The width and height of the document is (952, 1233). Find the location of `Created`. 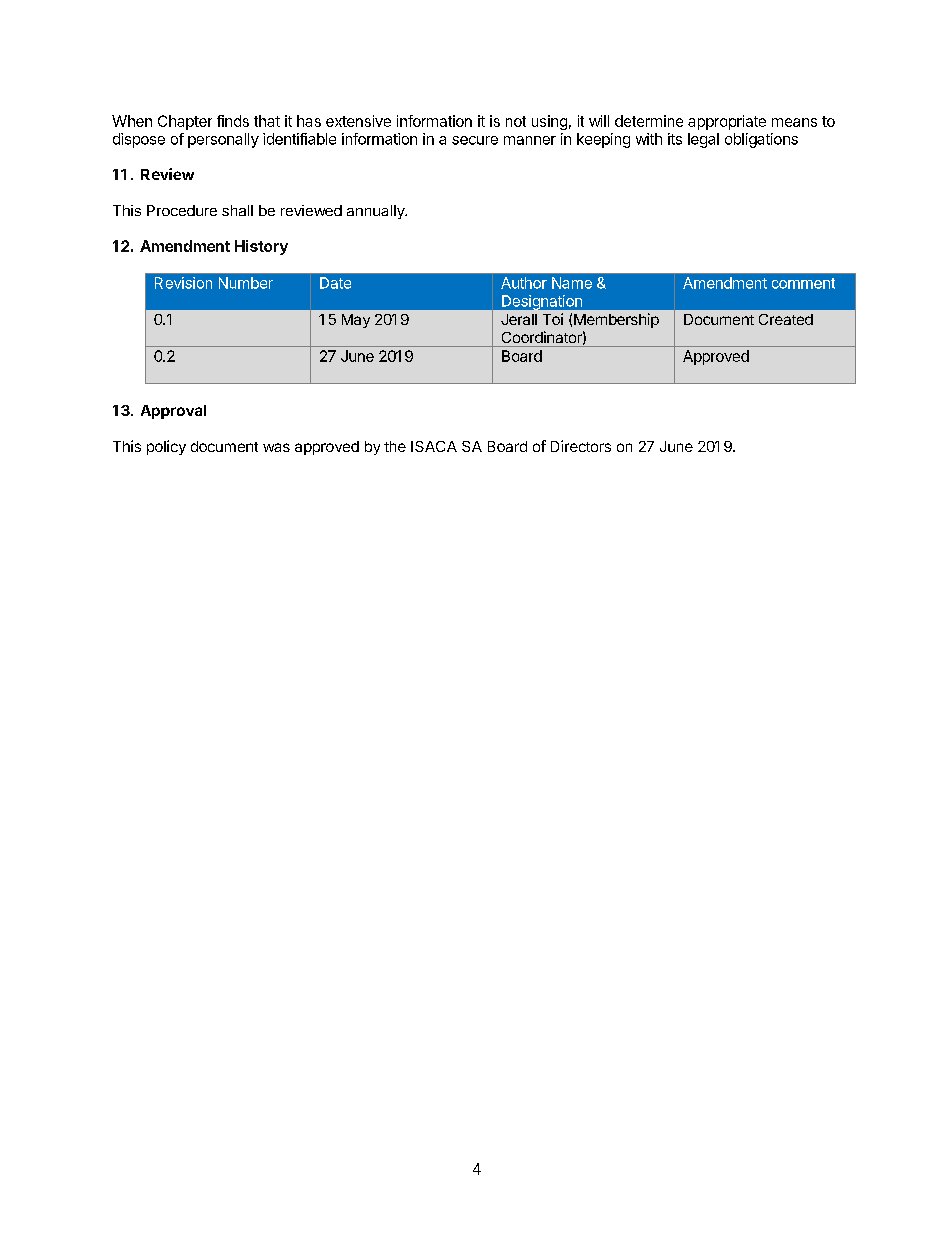

Created is located at coordinates (786, 319).
